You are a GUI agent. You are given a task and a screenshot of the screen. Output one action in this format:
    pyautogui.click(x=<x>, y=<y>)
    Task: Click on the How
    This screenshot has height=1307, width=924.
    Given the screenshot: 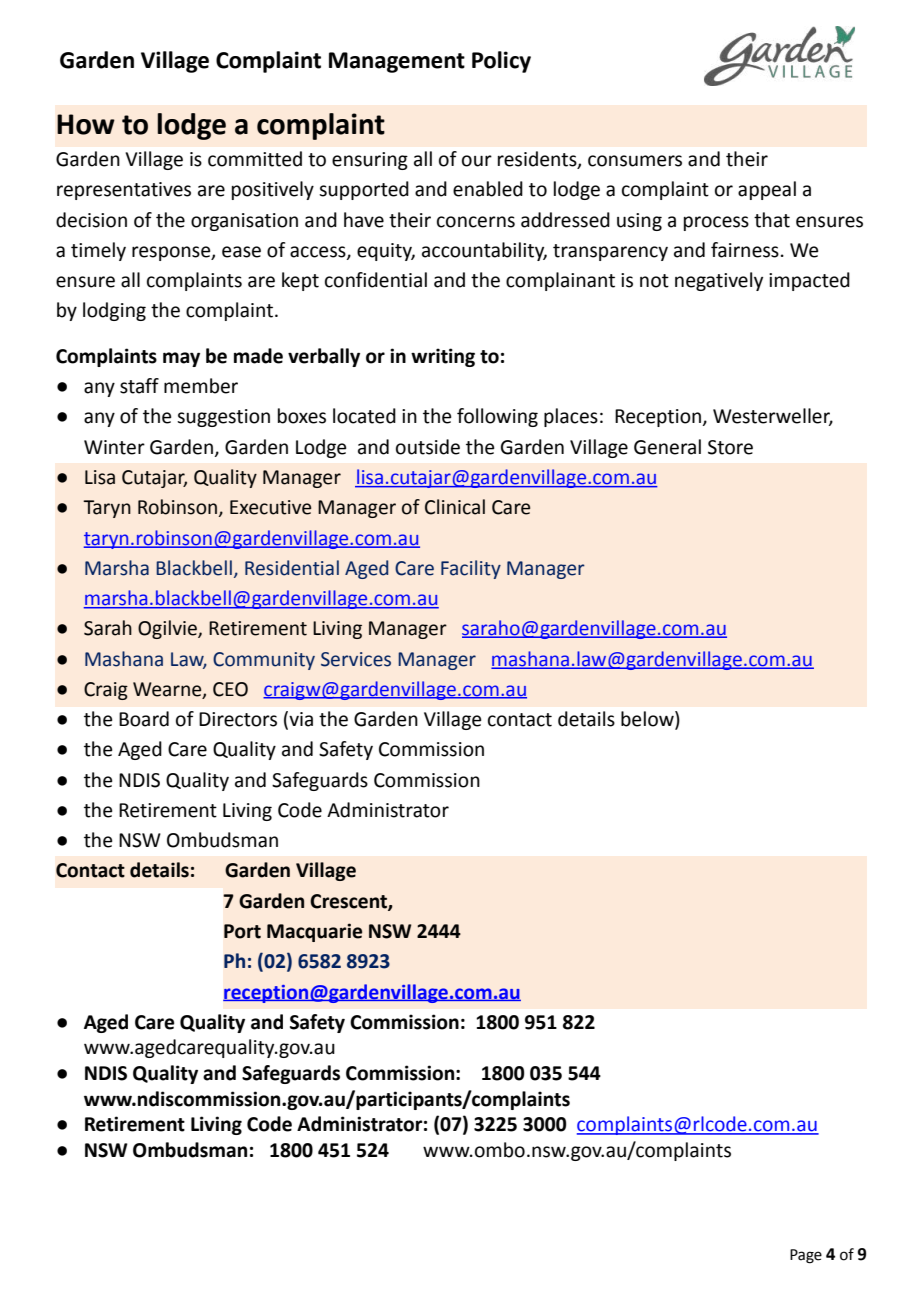 What is the action you would take?
    pyautogui.click(x=86, y=124)
